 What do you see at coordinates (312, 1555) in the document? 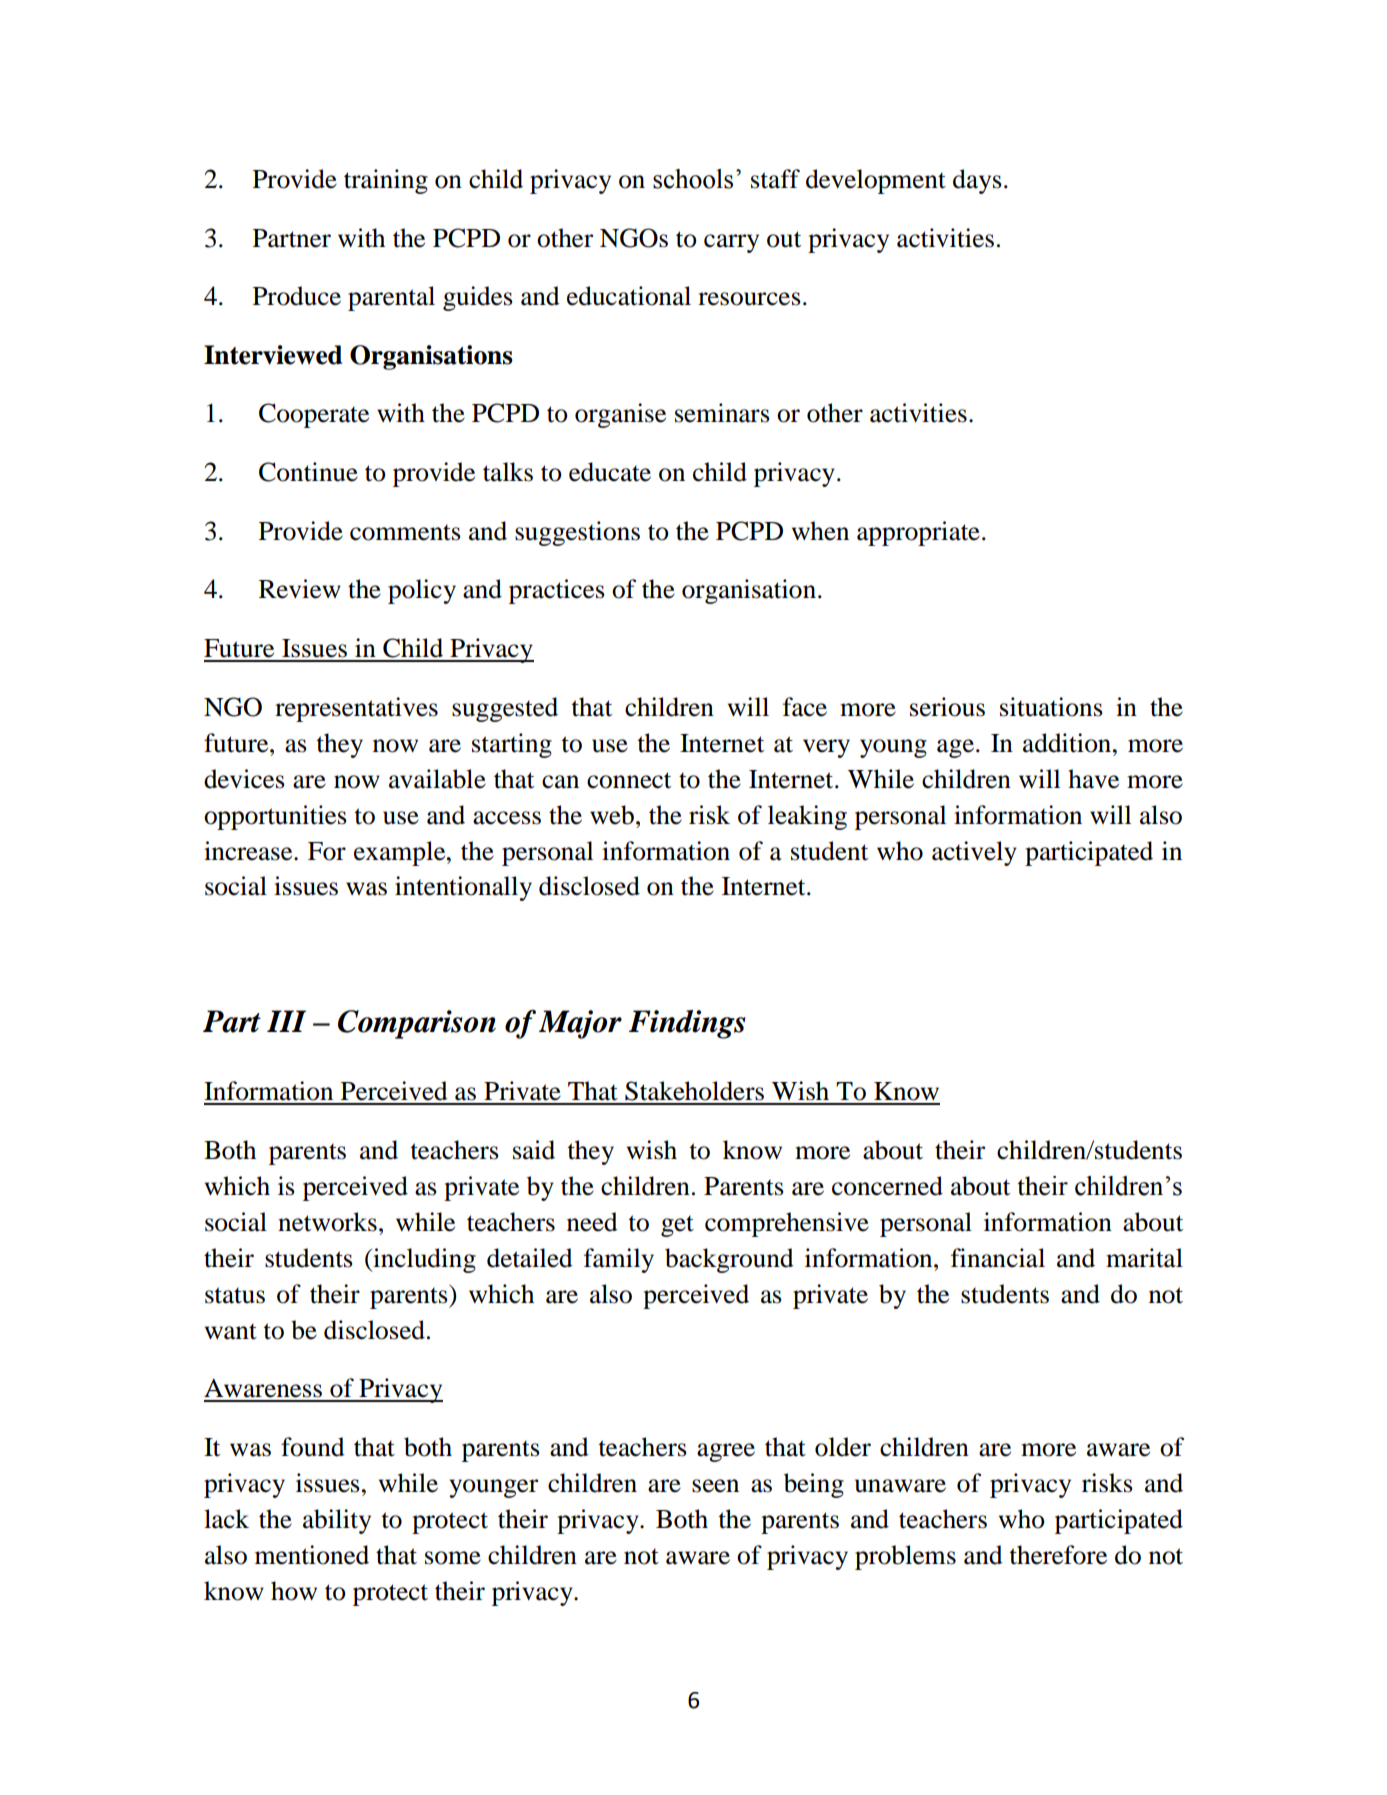
I see `mentioned` at bounding box center [312, 1555].
